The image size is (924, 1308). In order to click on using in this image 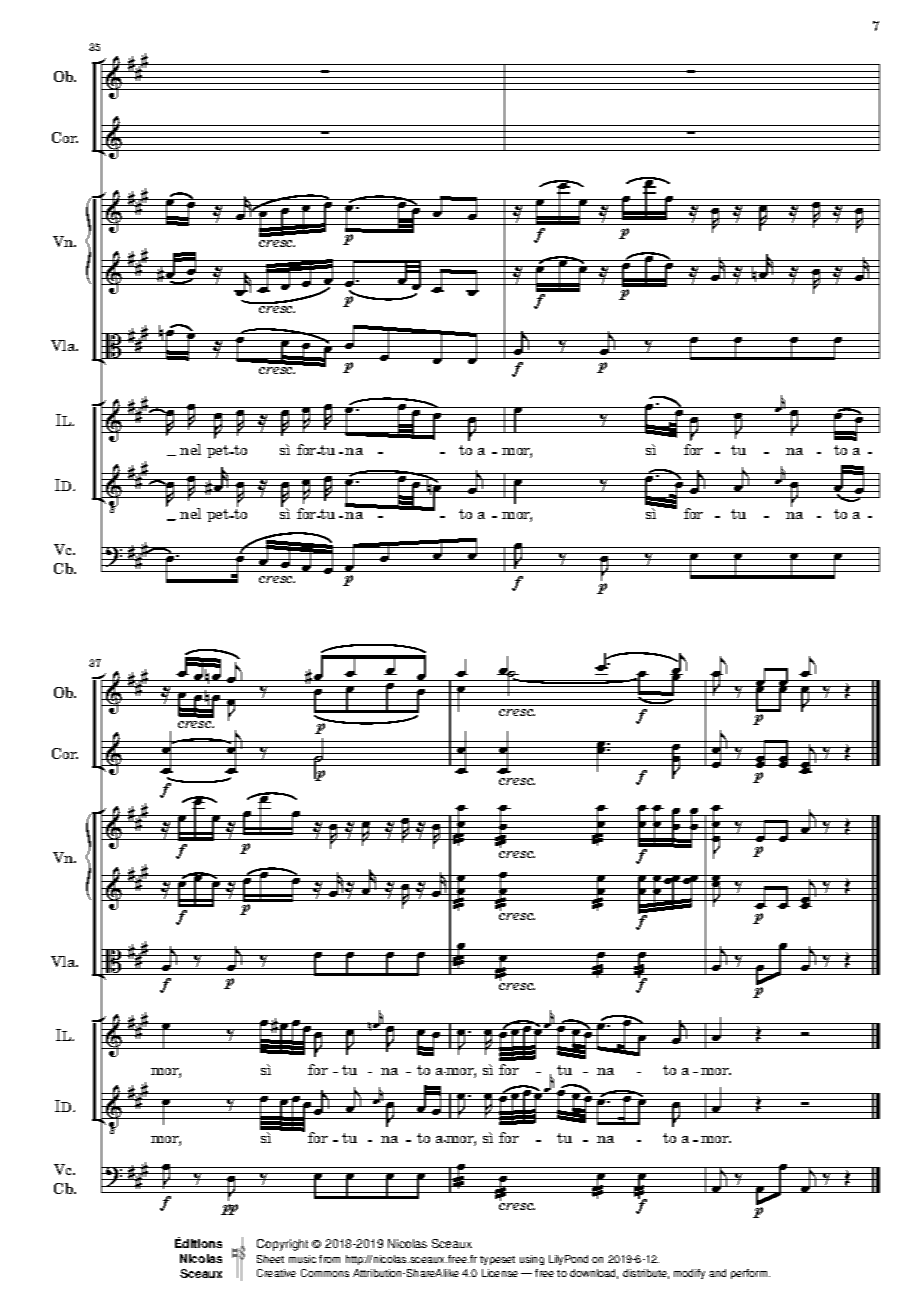, I will do `click(532, 1260)`.
